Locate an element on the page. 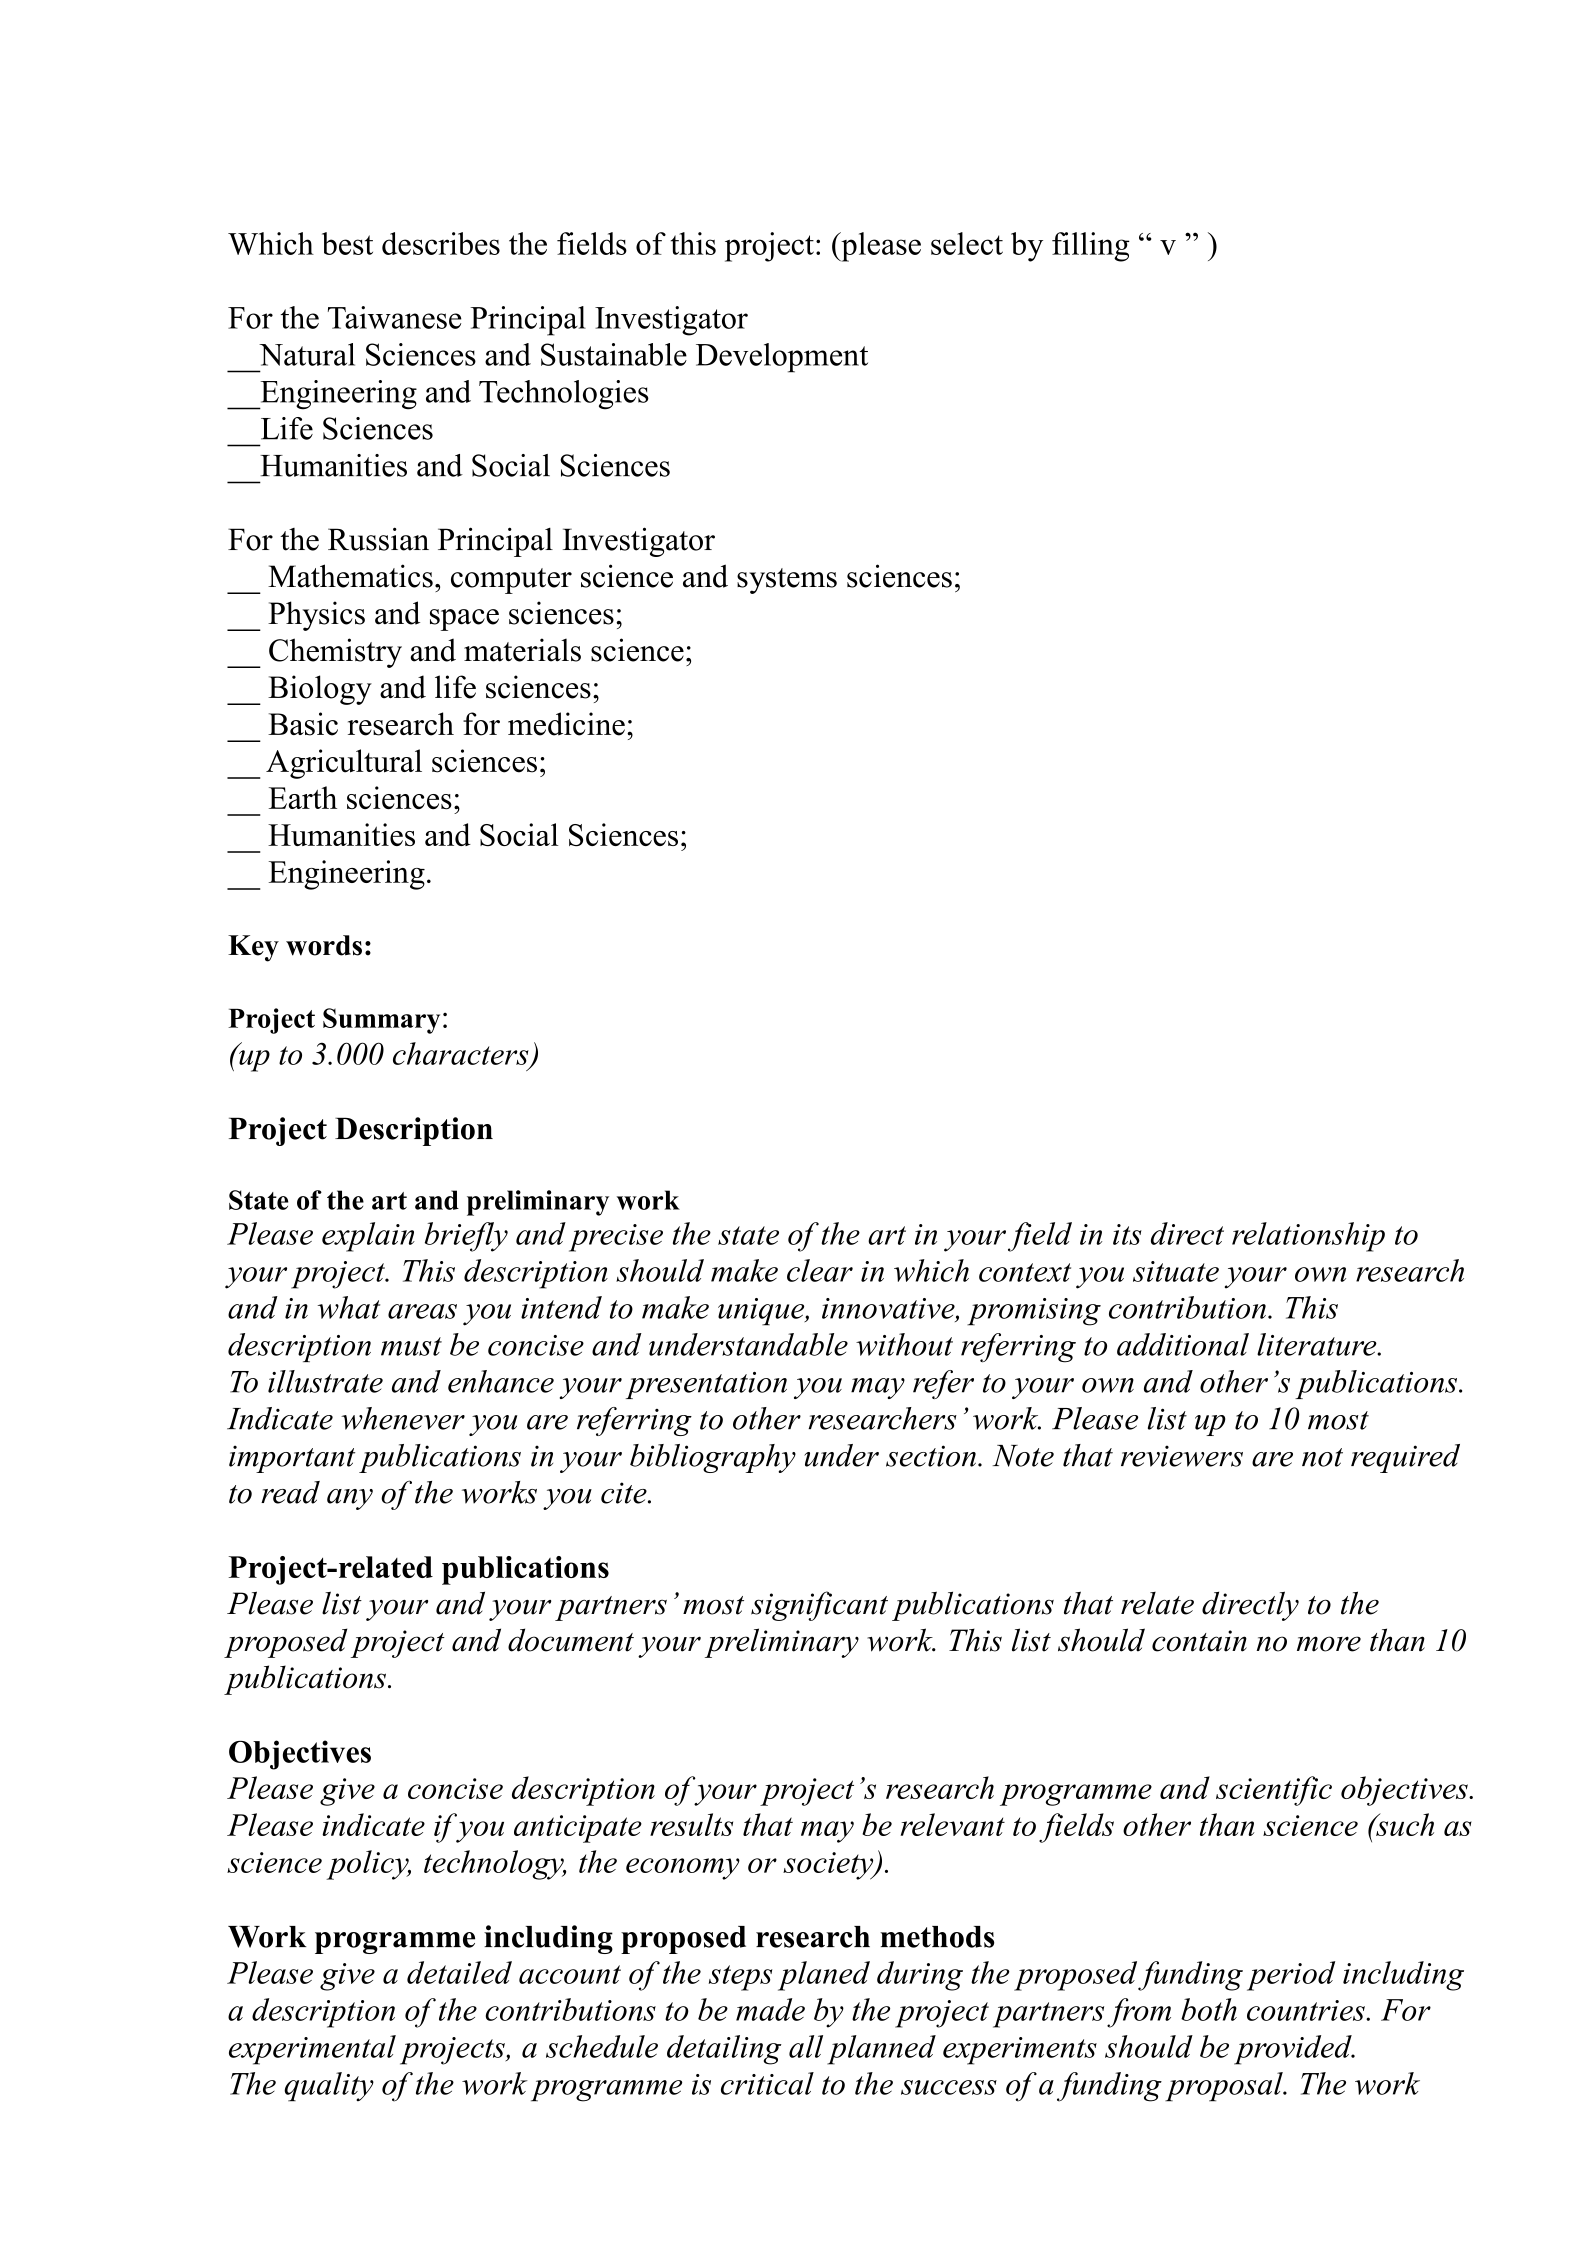 The height and width of the document is (2254, 1594). systems is located at coordinates (787, 581).
